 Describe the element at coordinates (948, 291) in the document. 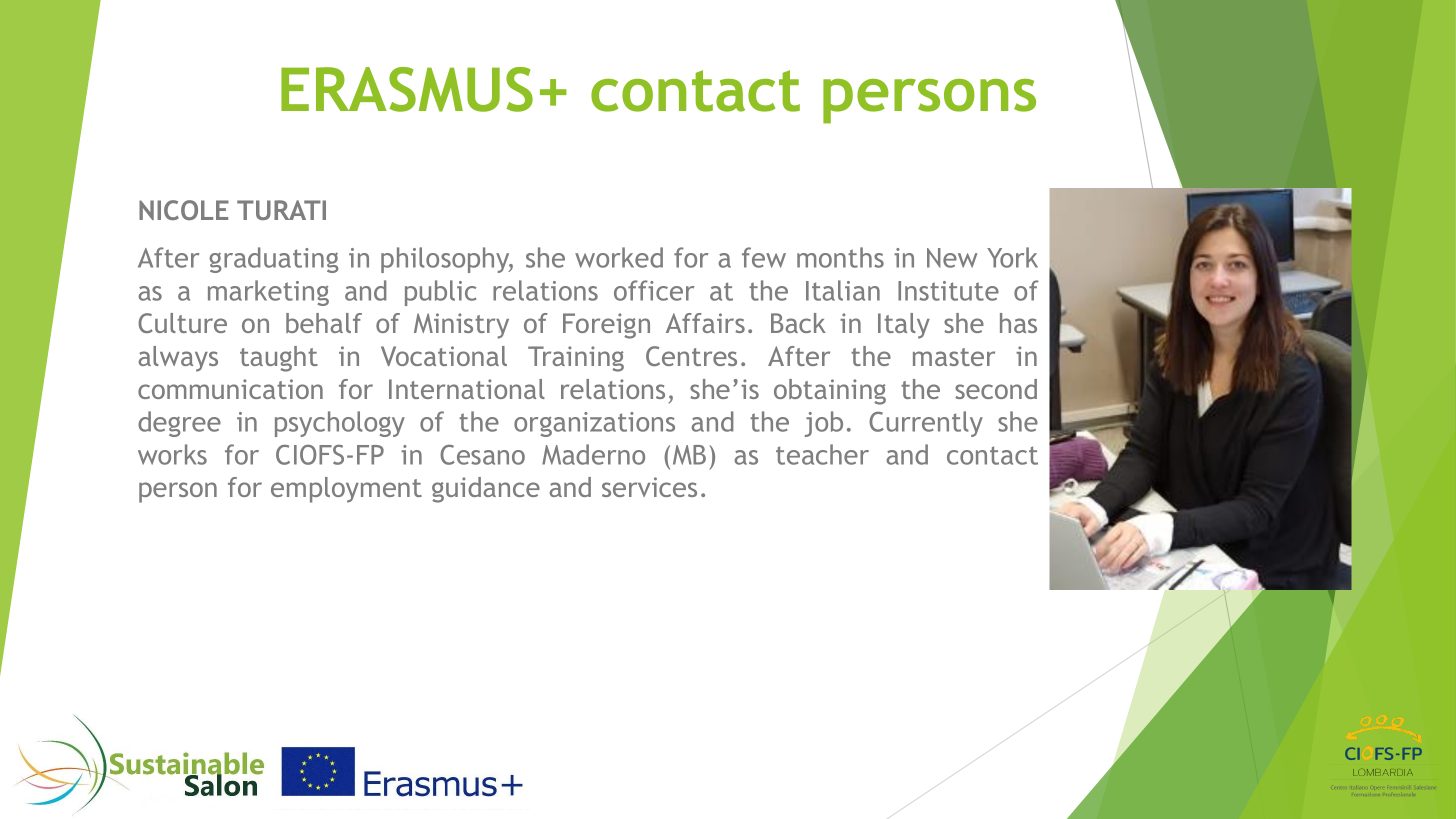

I see `Institute` at that location.
